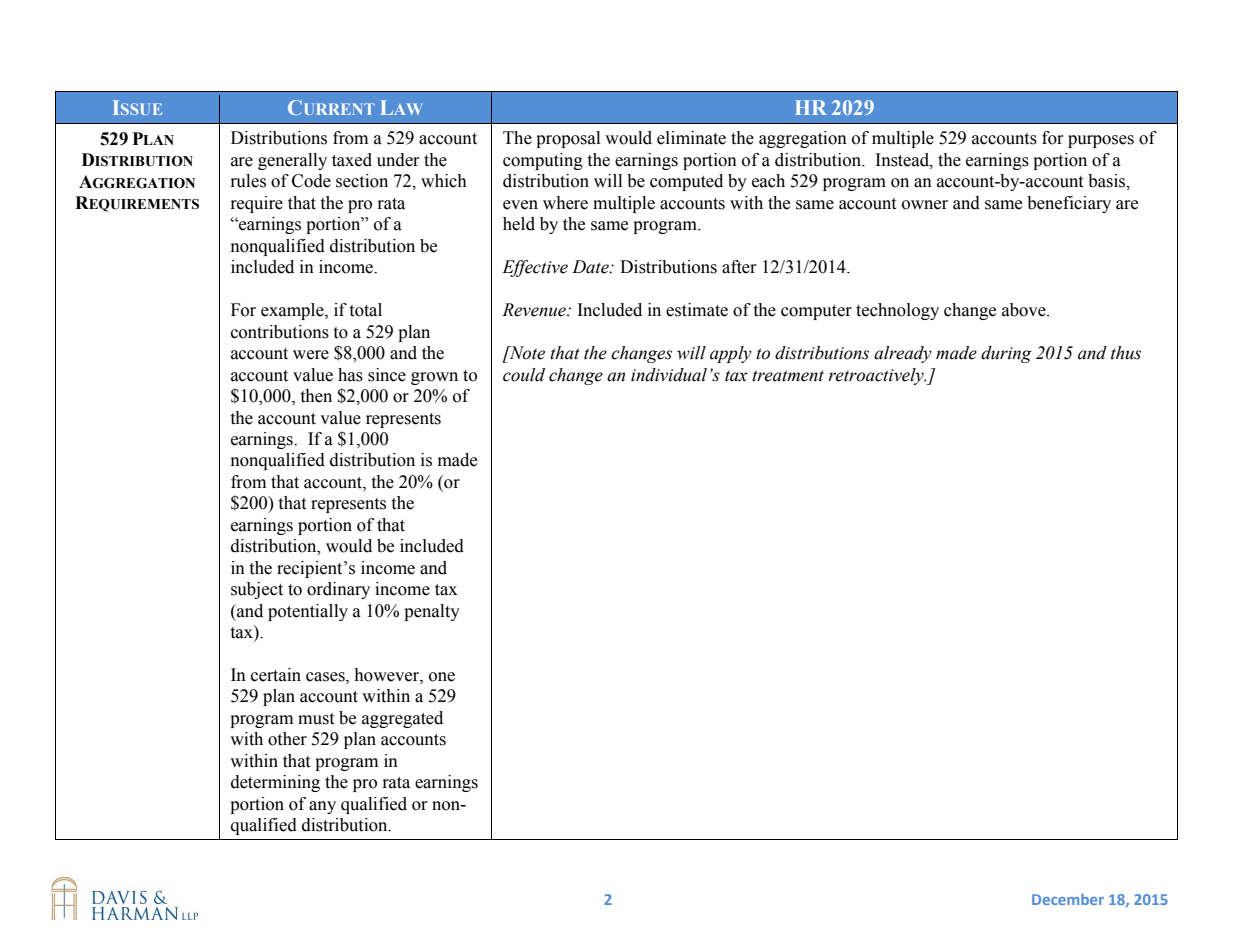 Image resolution: width=1233 pixels, height=952 pixels. What do you see at coordinates (322, 807) in the page?
I see `any` at bounding box center [322, 807].
